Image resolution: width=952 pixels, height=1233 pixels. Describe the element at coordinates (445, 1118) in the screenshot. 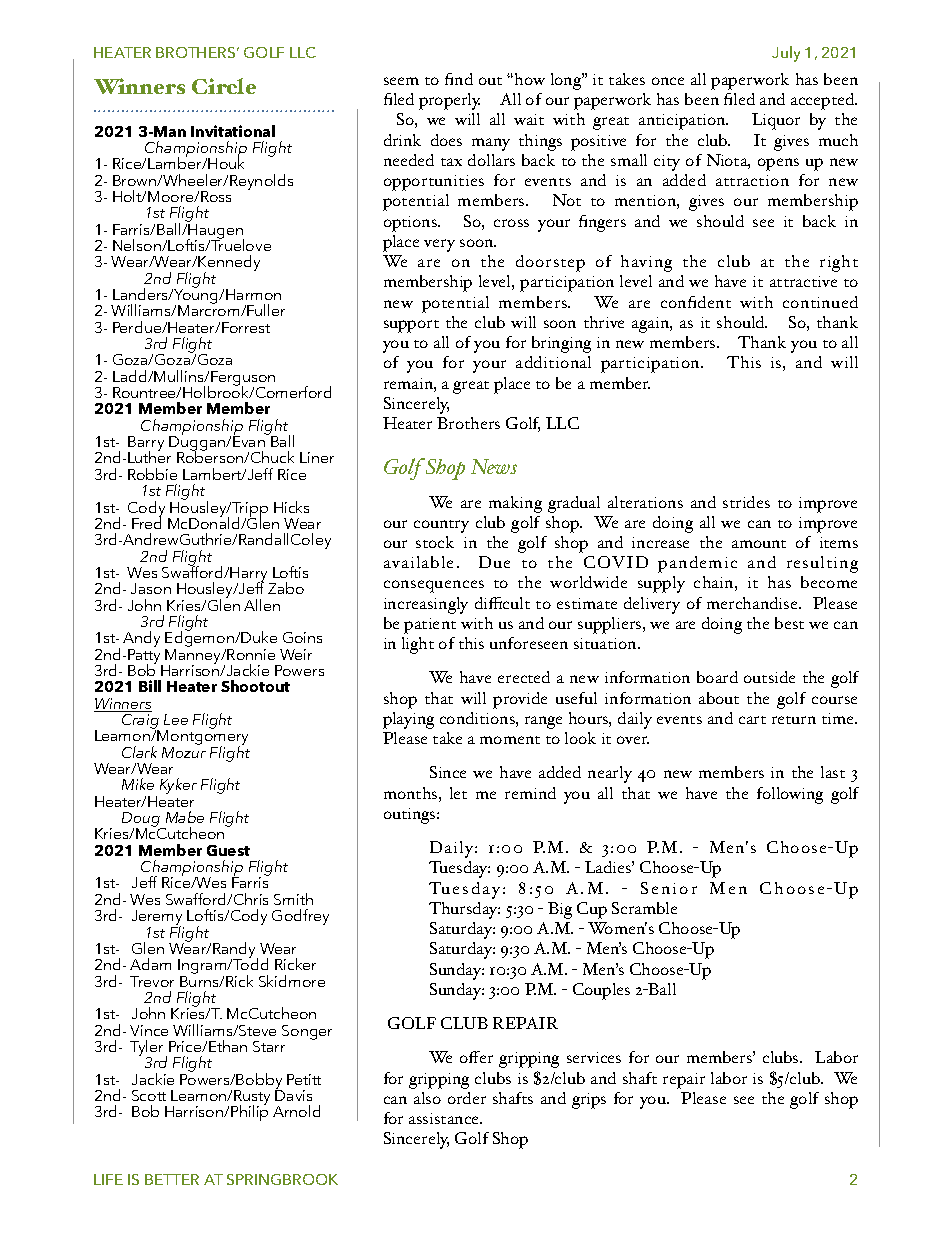

I see `assistance` at that location.
